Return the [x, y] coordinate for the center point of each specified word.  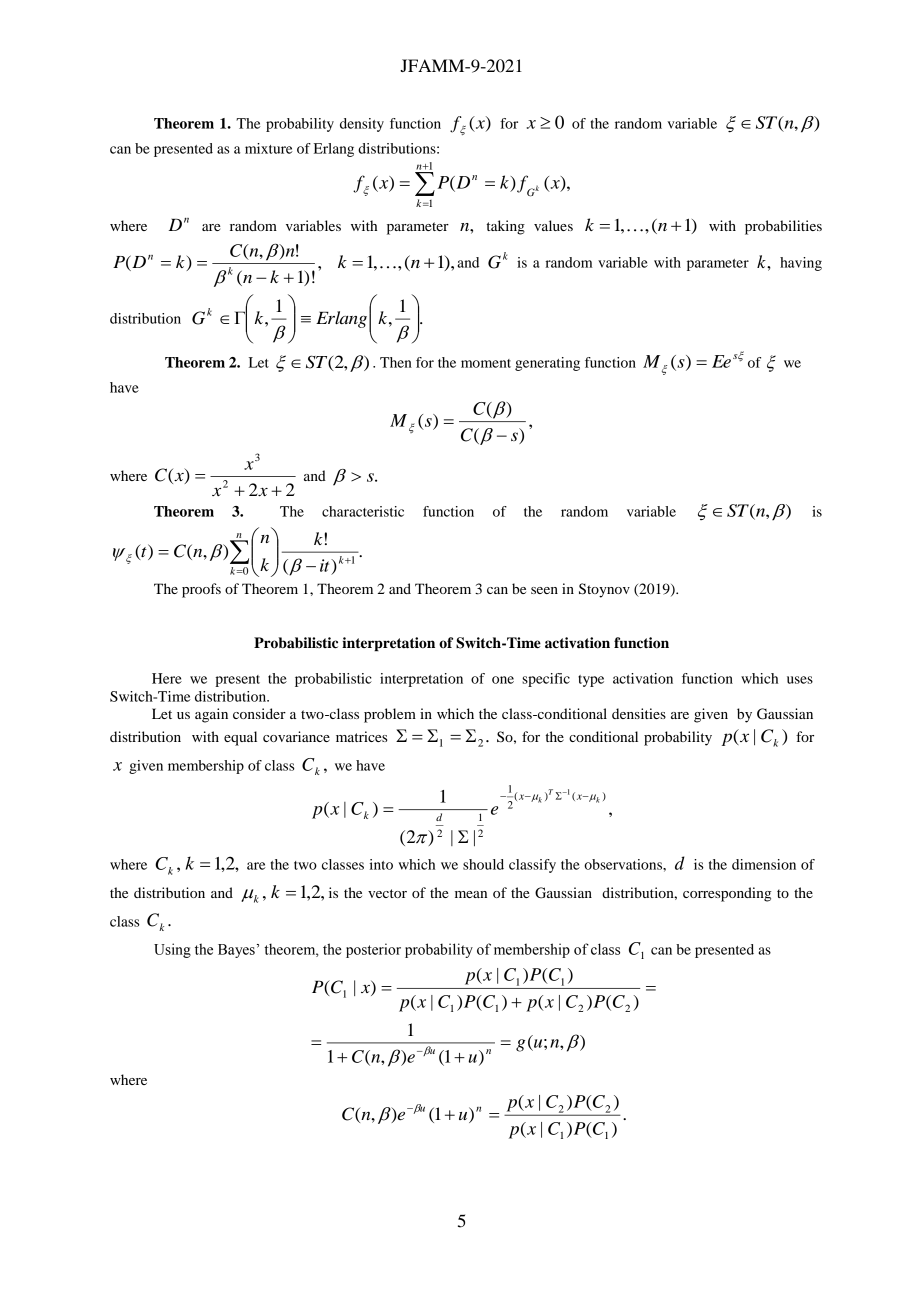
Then [396, 362]
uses [800, 680]
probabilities [783, 227]
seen [544, 590]
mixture [269, 148]
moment [486, 363]
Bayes [236, 951]
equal [240, 738]
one [503, 680]
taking [505, 227]
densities [639, 713]
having [801, 264]
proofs [201, 590]
